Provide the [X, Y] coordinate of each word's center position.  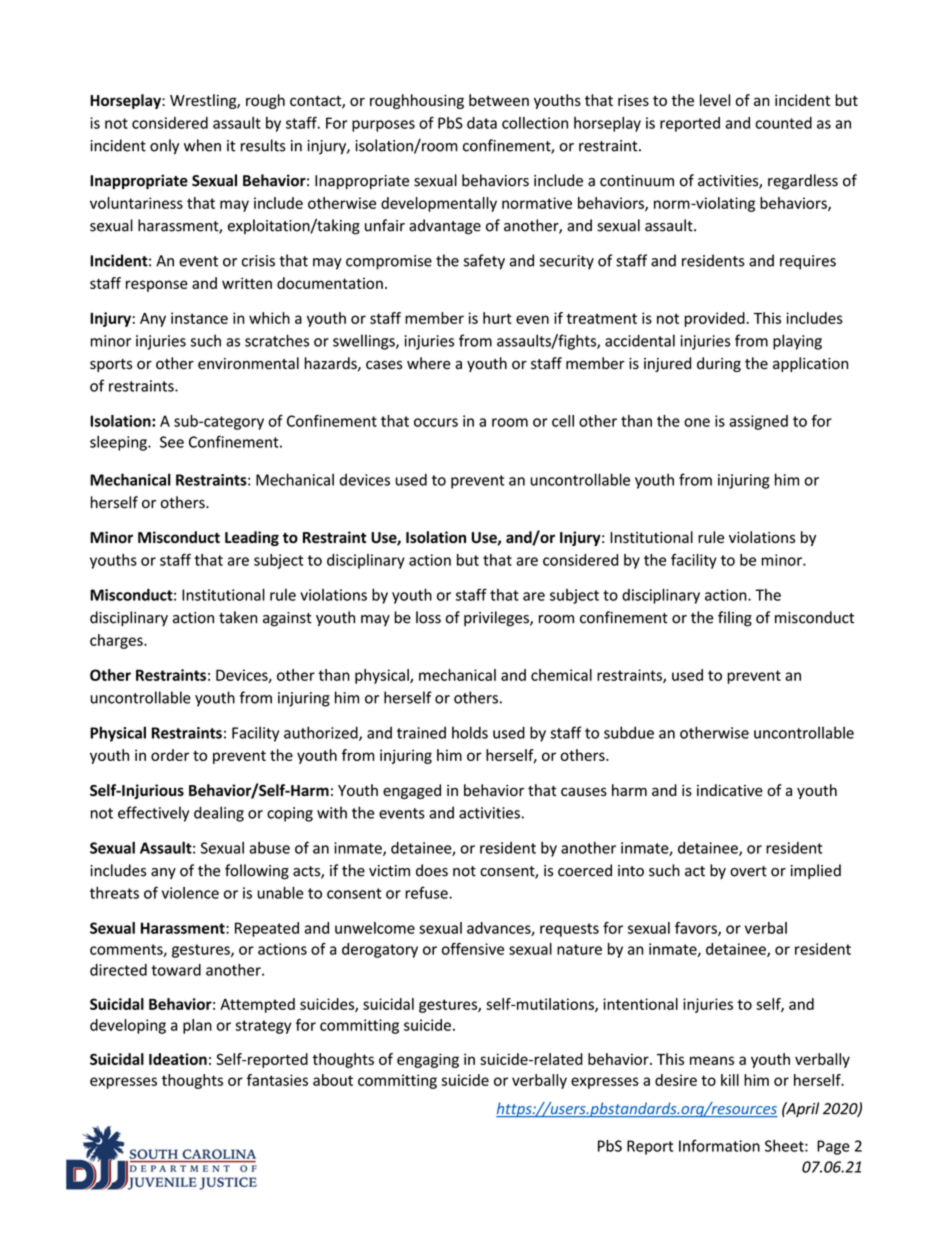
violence [190, 893]
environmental [248, 363]
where [429, 363]
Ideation [178, 1059]
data [482, 123]
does [432, 870]
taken [238, 617]
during [719, 364]
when [202, 145]
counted [783, 123]
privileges [497, 619]
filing [735, 619]
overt [748, 871]
